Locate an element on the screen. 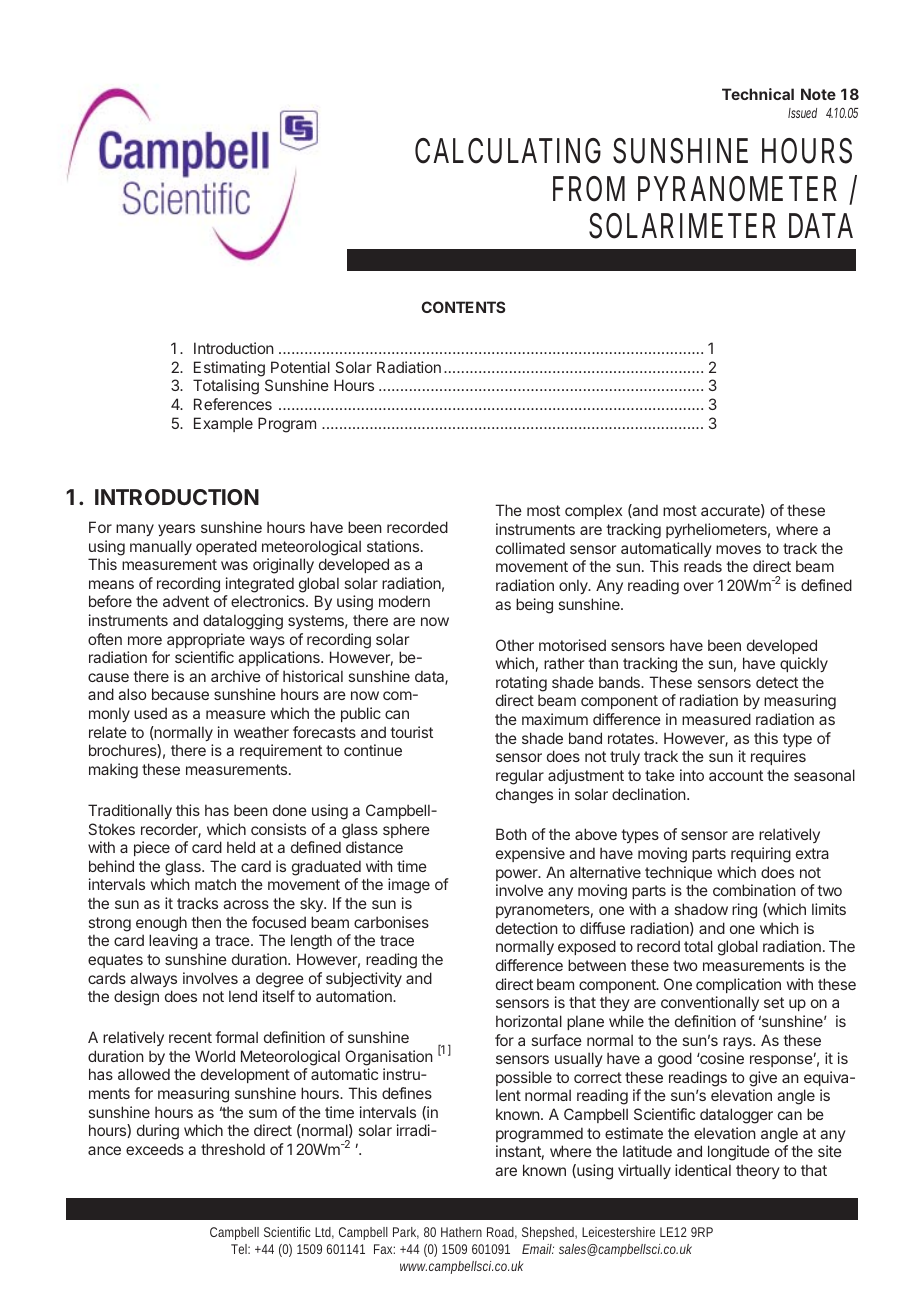  complication is located at coordinates (738, 985).
